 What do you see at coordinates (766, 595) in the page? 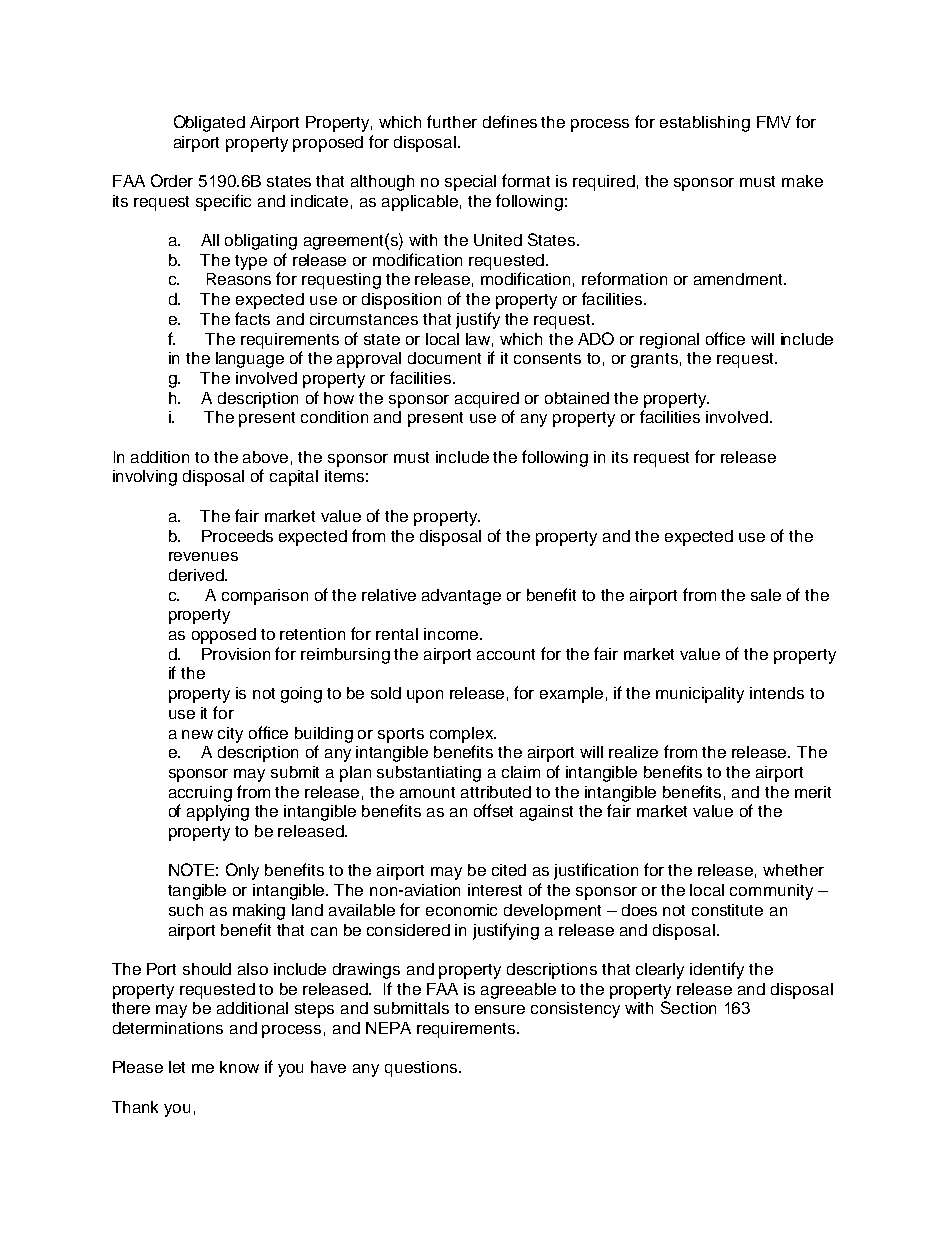
I see `sale` at bounding box center [766, 595].
